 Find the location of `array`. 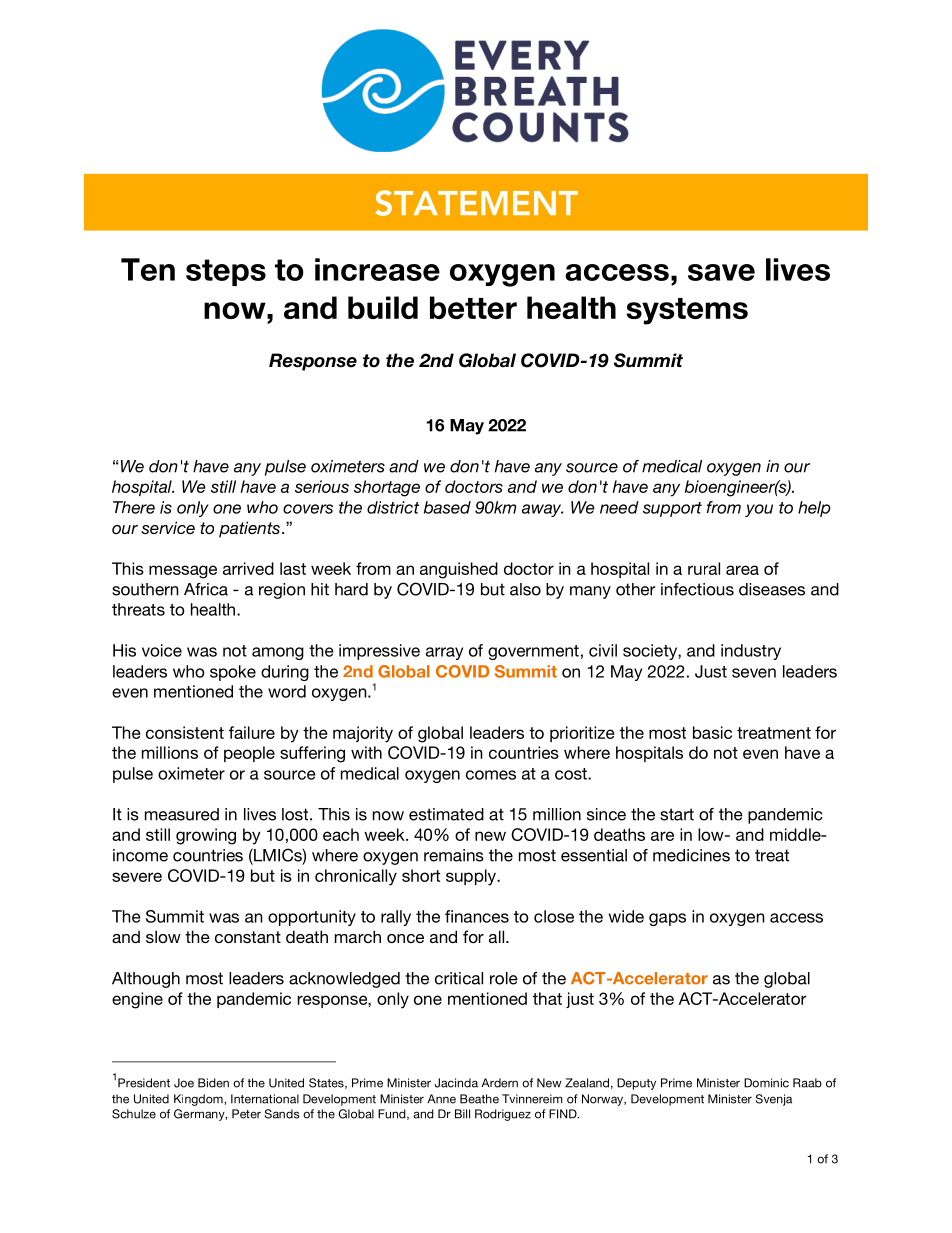

array is located at coordinates (444, 653).
